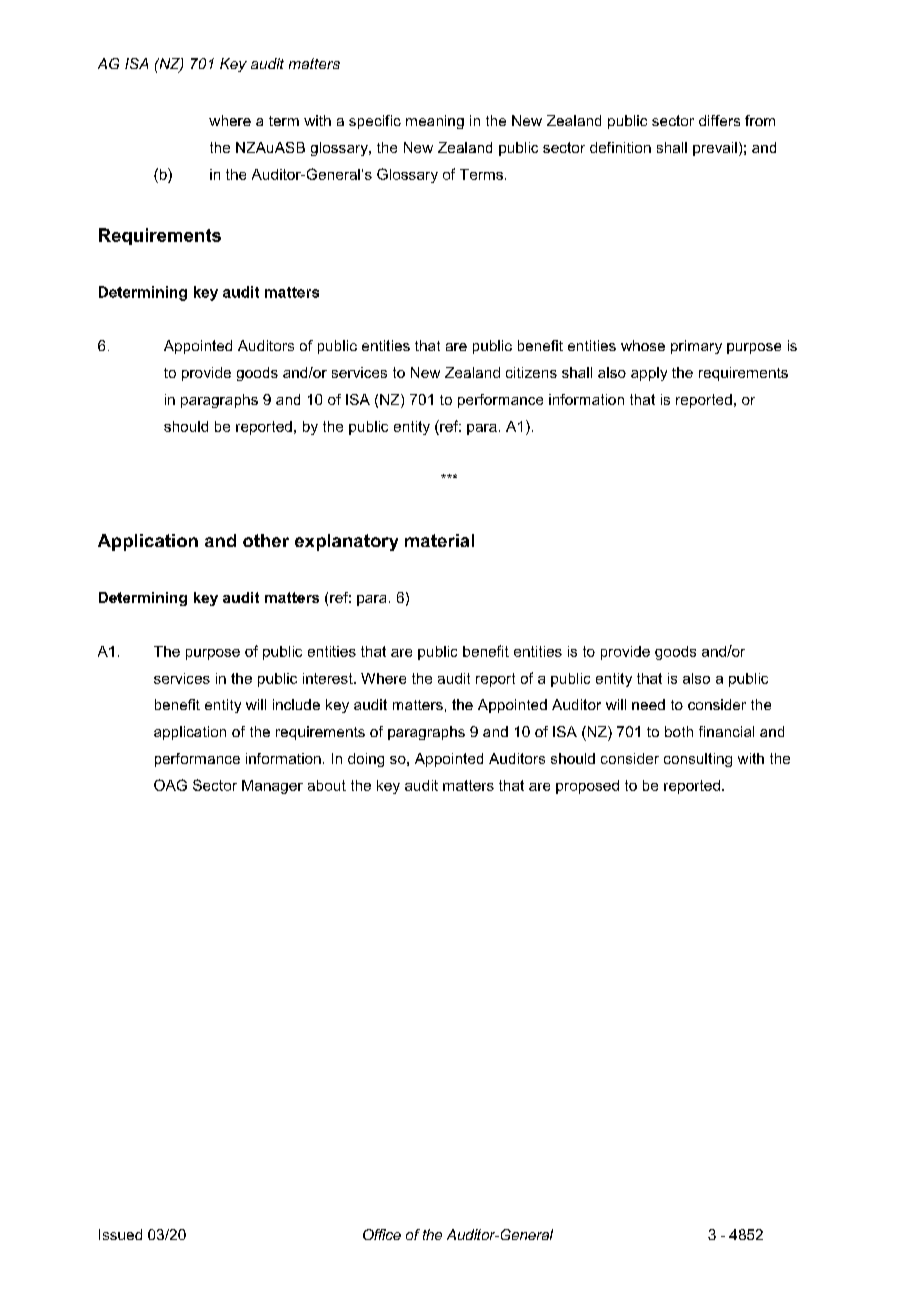  I want to click on Office, so click(382, 1234).
